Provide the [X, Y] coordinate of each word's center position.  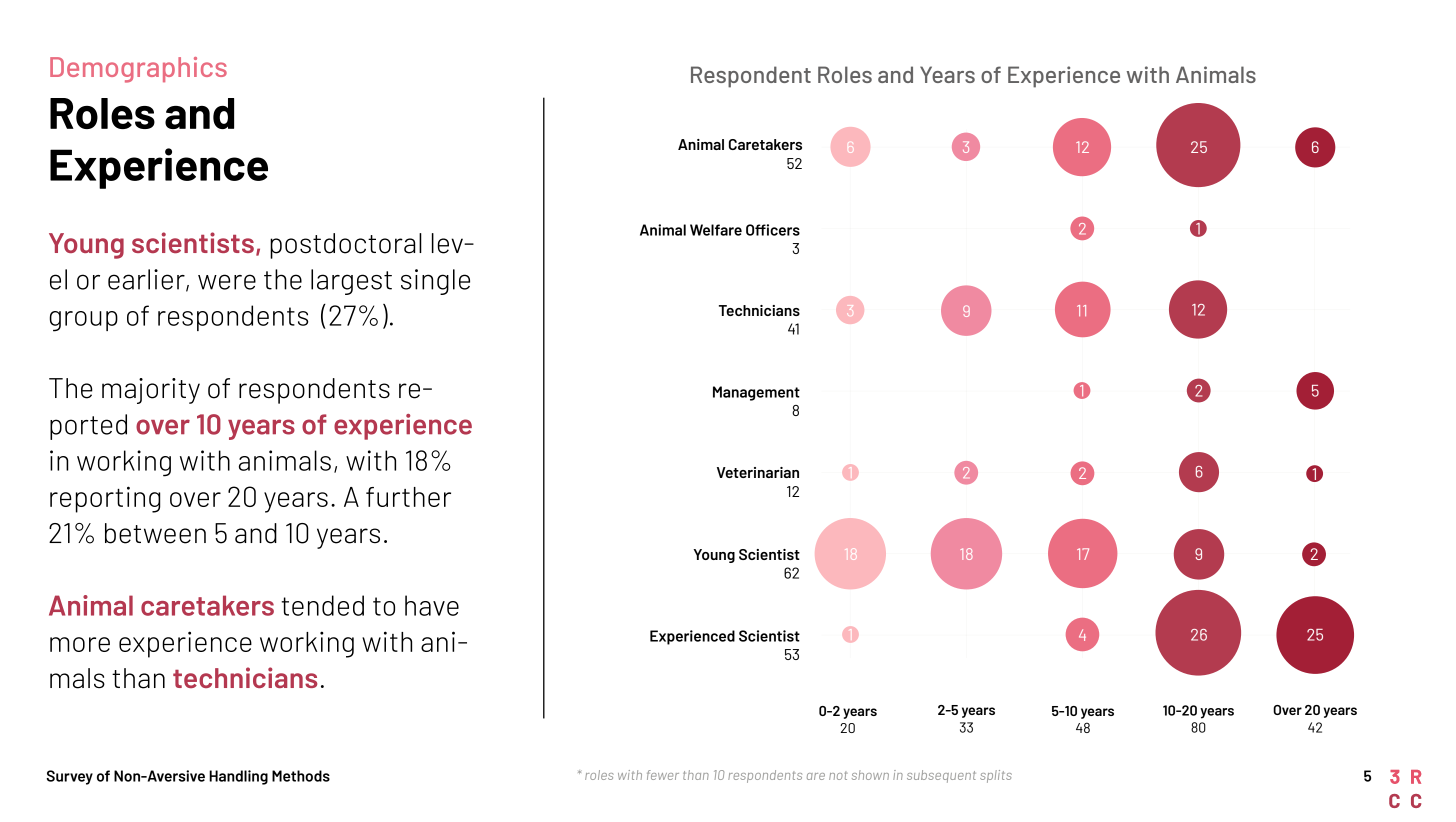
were [227, 282]
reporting [105, 499]
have [432, 605]
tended [322, 605]
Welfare [716, 230]
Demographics [138, 70]
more [80, 644]
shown [870, 775]
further [408, 497]
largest [351, 282]
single [435, 282]
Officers [773, 230]
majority [151, 391]
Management [756, 393]
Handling [238, 777]
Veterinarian [758, 472]
